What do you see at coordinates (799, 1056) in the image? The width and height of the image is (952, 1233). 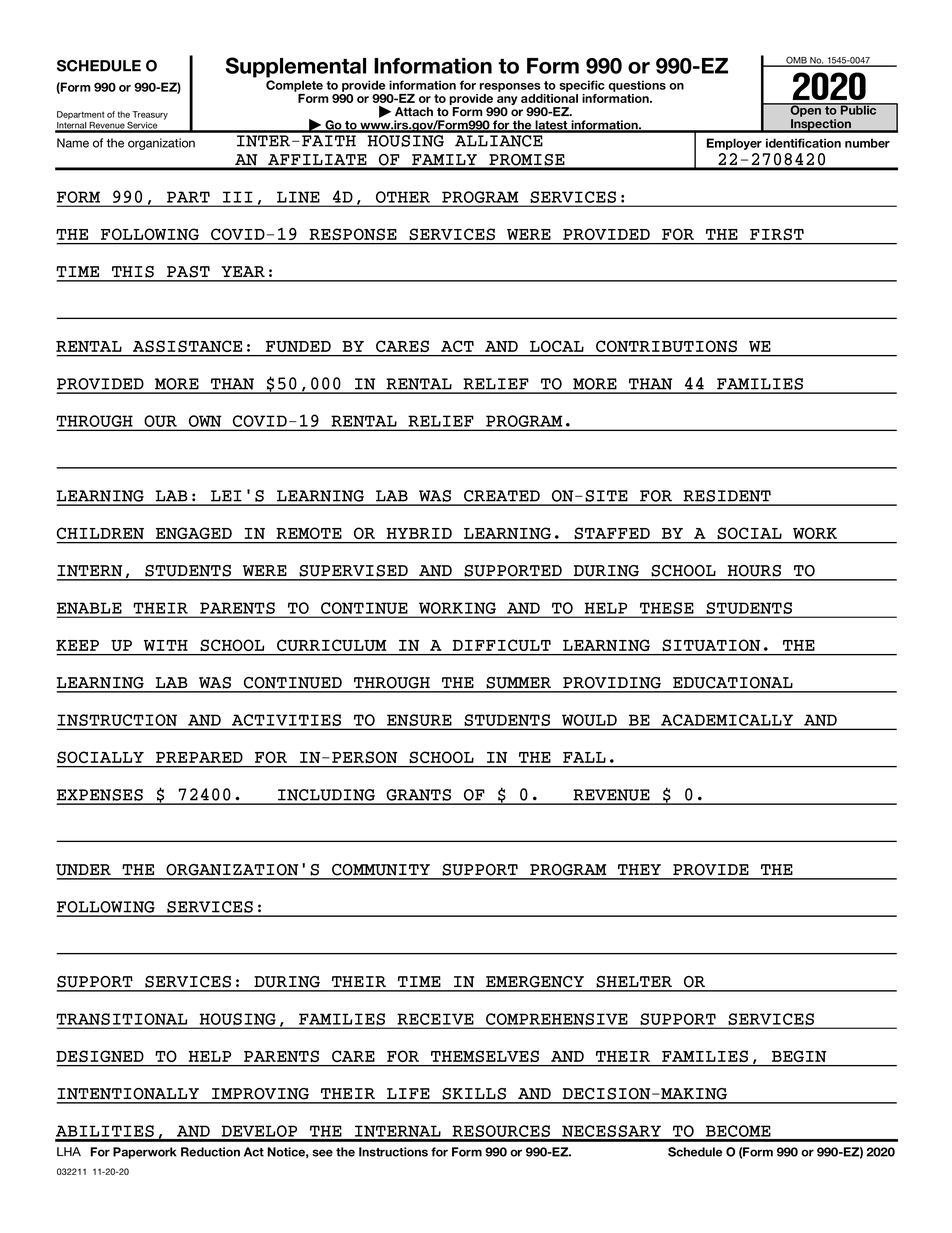 I see `BEGIN` at bounding box center [799, 1056].
